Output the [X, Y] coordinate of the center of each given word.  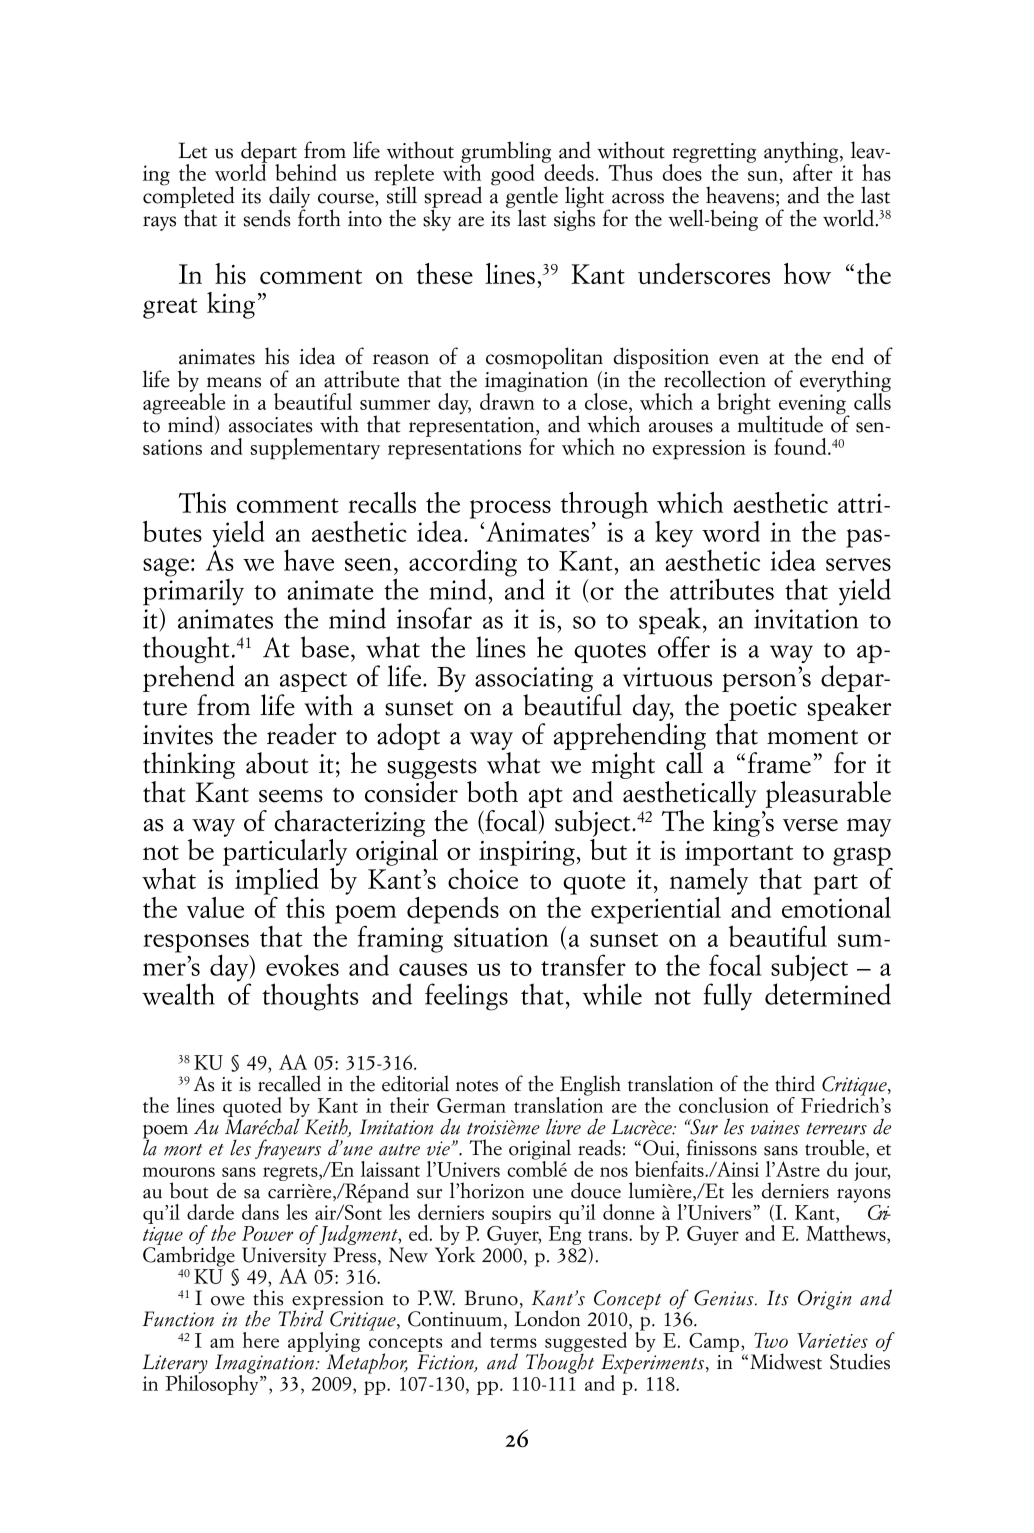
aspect [313, 683]
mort [183, 1150]
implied [277, 881]
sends [267, 218]
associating [534, 681]
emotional [836, 906]
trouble [836, 1148]
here [261, 1340]
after [814, 171]
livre [563, 1126]
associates [271, 425]
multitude [780, 423]
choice [483, 877]
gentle [532, 198]
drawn [507, 400]
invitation [806, 619]
